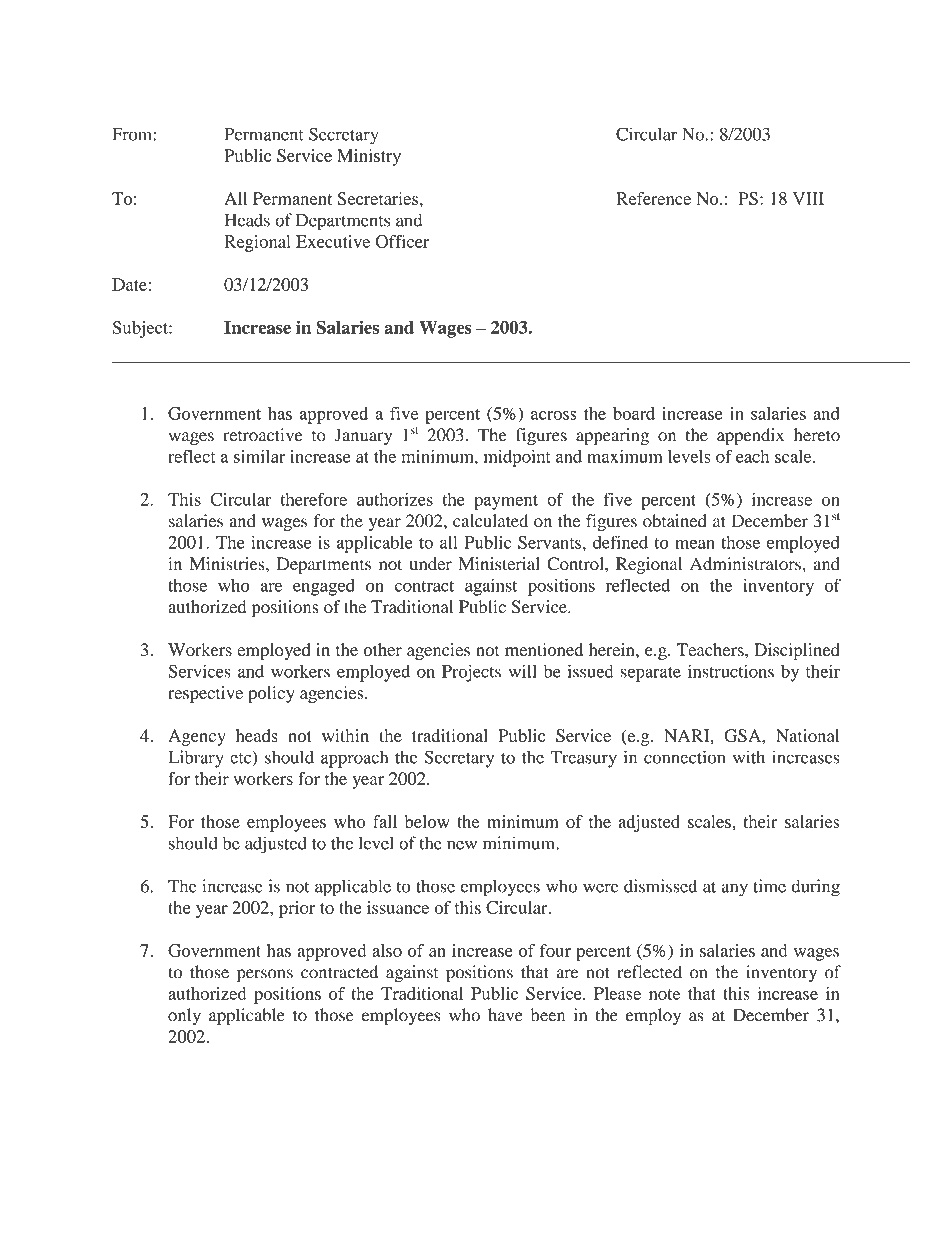  I want to click on Executive, so click(333, 241).
